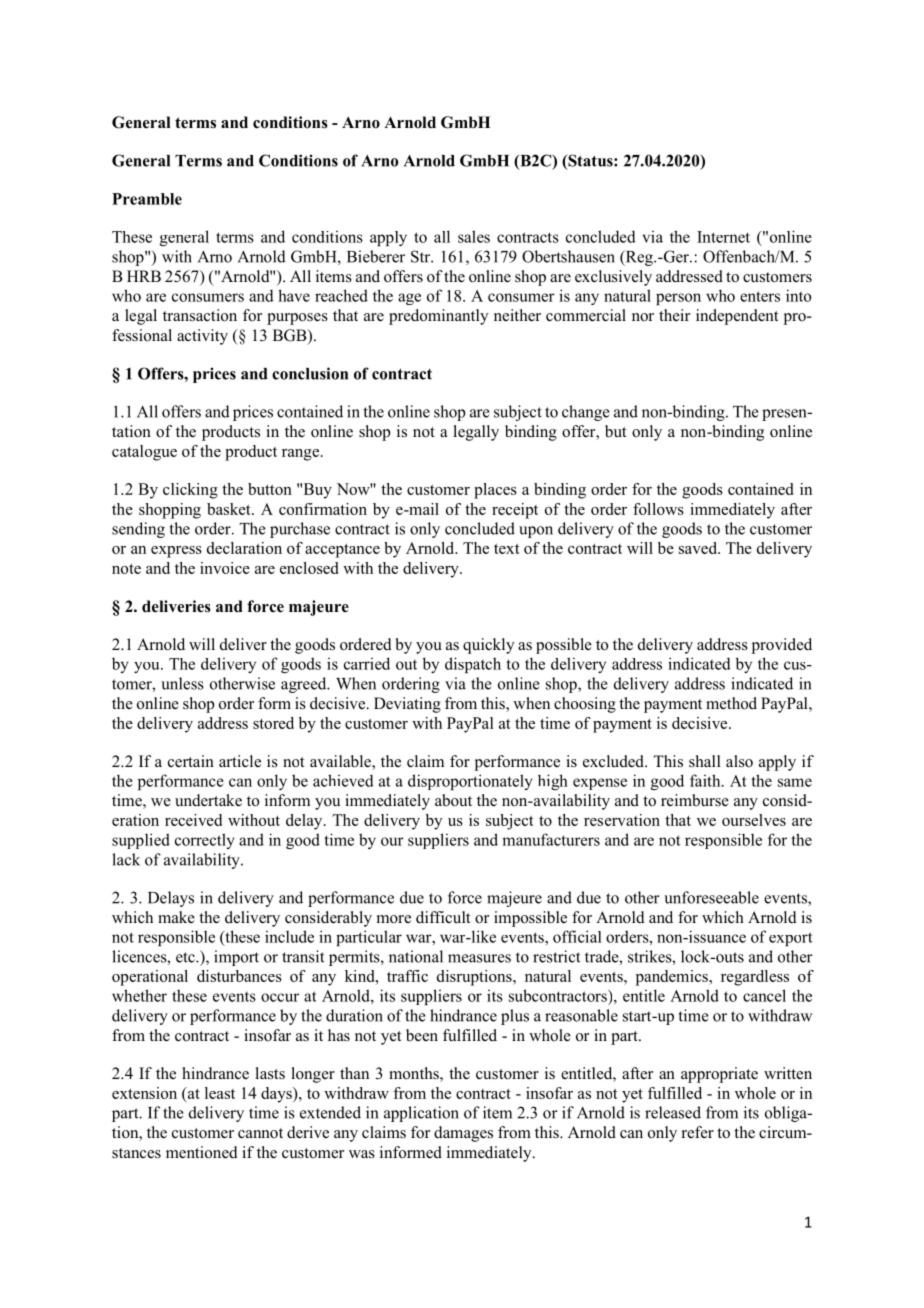 This screenshot has height=1308, width=924. Describe the element at coordinates (723, 237) in the screenshot. I see `Internet` at that location.
